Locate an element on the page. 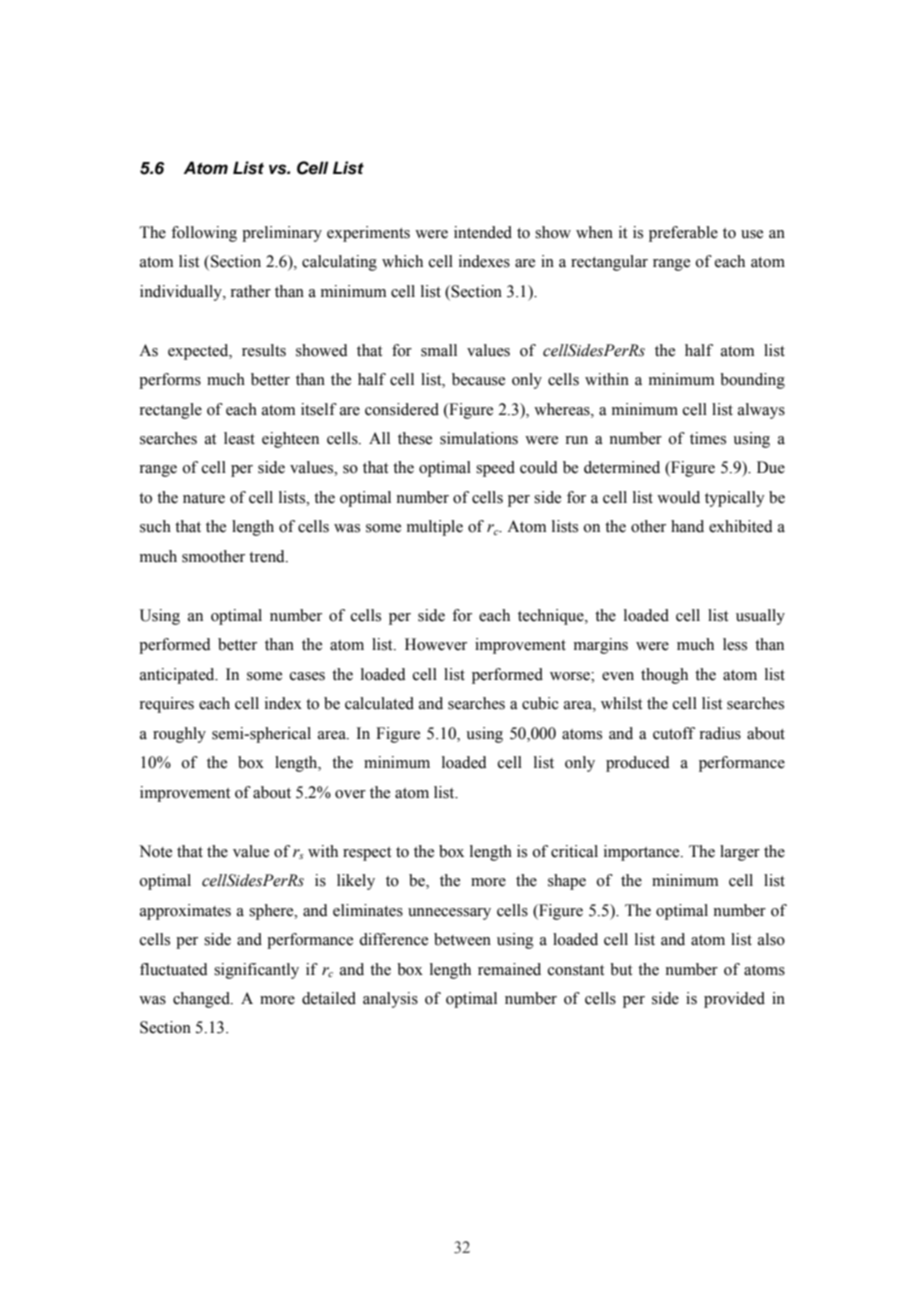 This document has height=1308, width=924. simulations is located at coordinates (479, 438).
